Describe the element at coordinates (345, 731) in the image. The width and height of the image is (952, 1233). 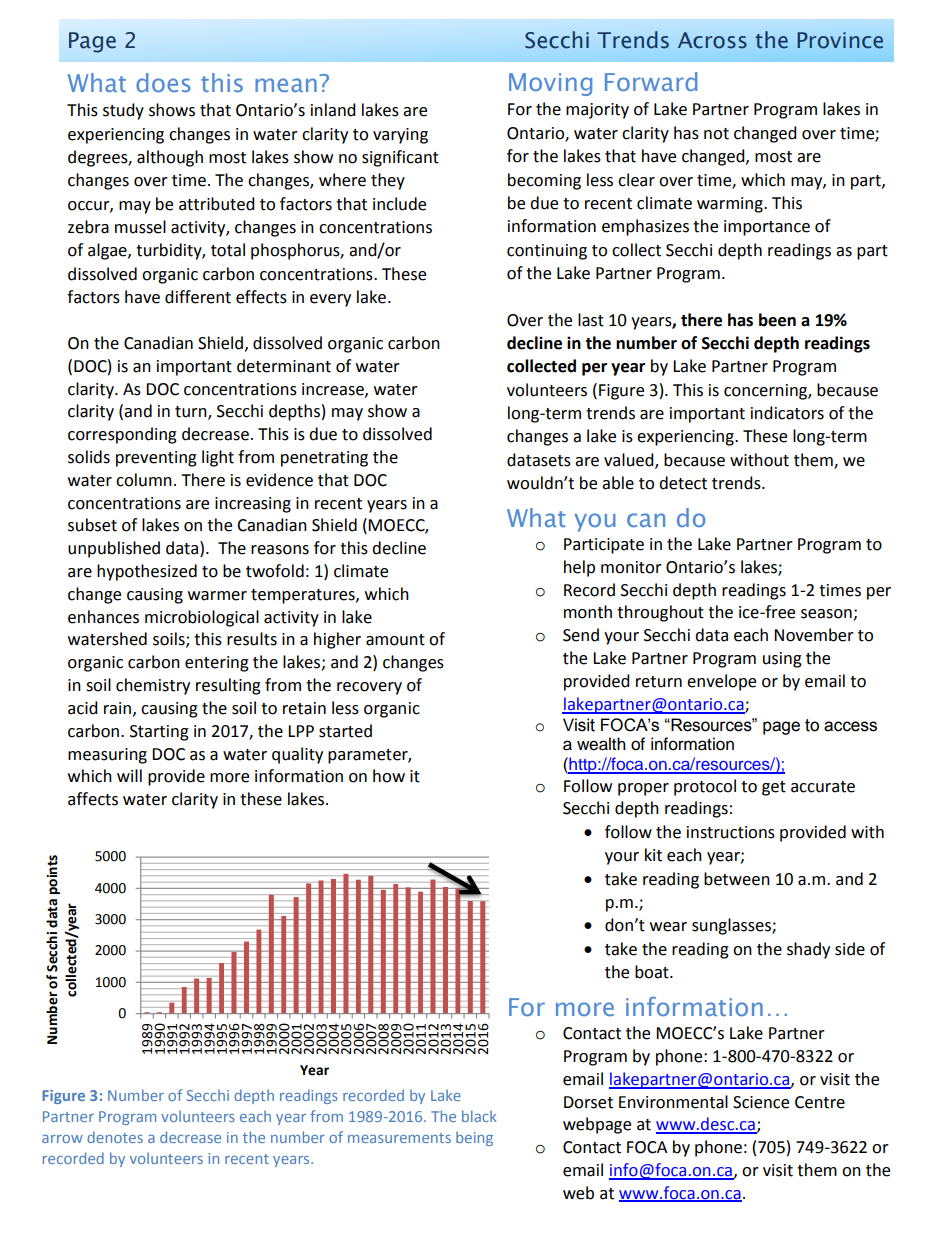
I see `started` at that location.
